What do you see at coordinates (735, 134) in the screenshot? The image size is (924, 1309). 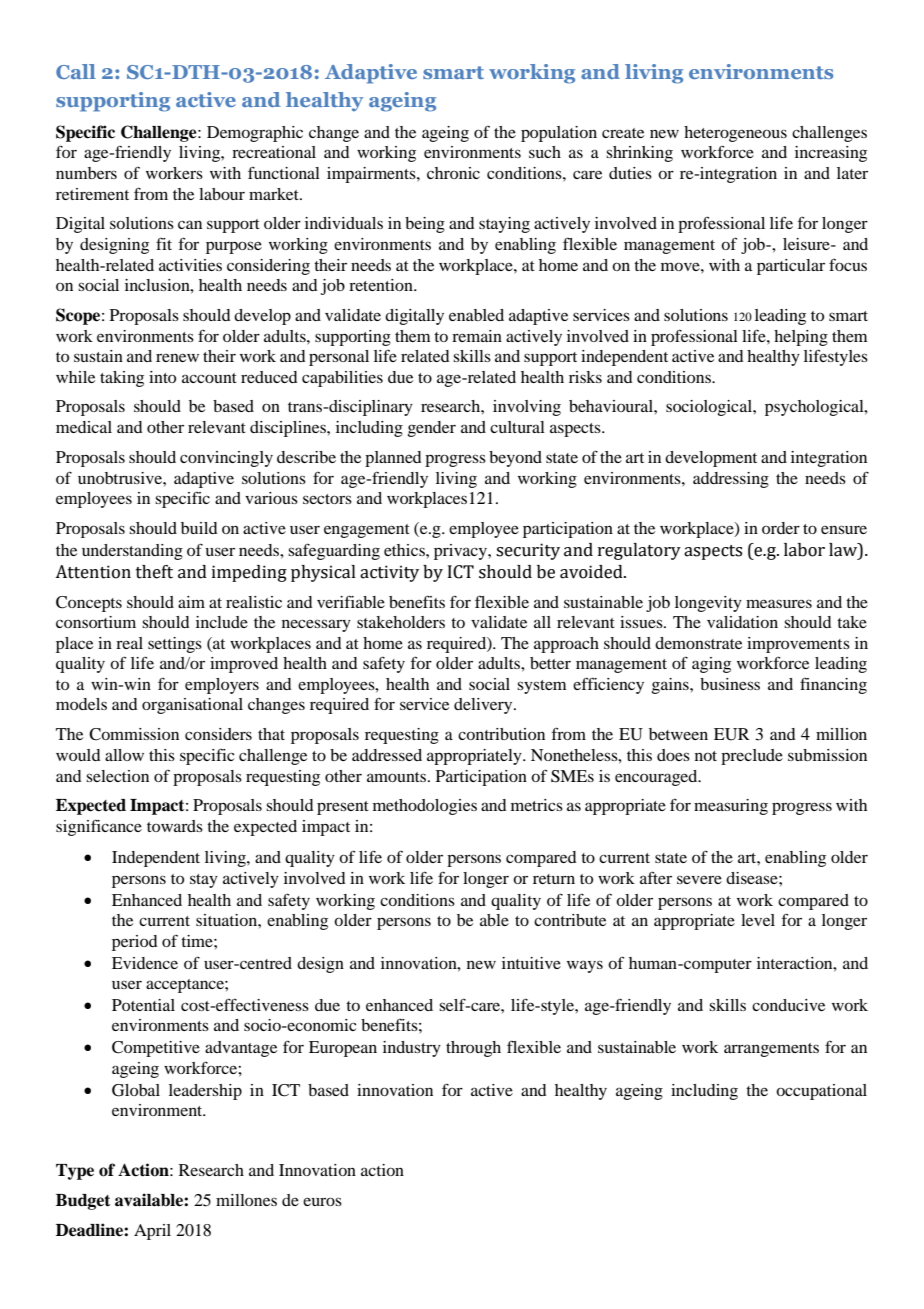 I see `heterogeneous` at bounding box center [735, 134].
